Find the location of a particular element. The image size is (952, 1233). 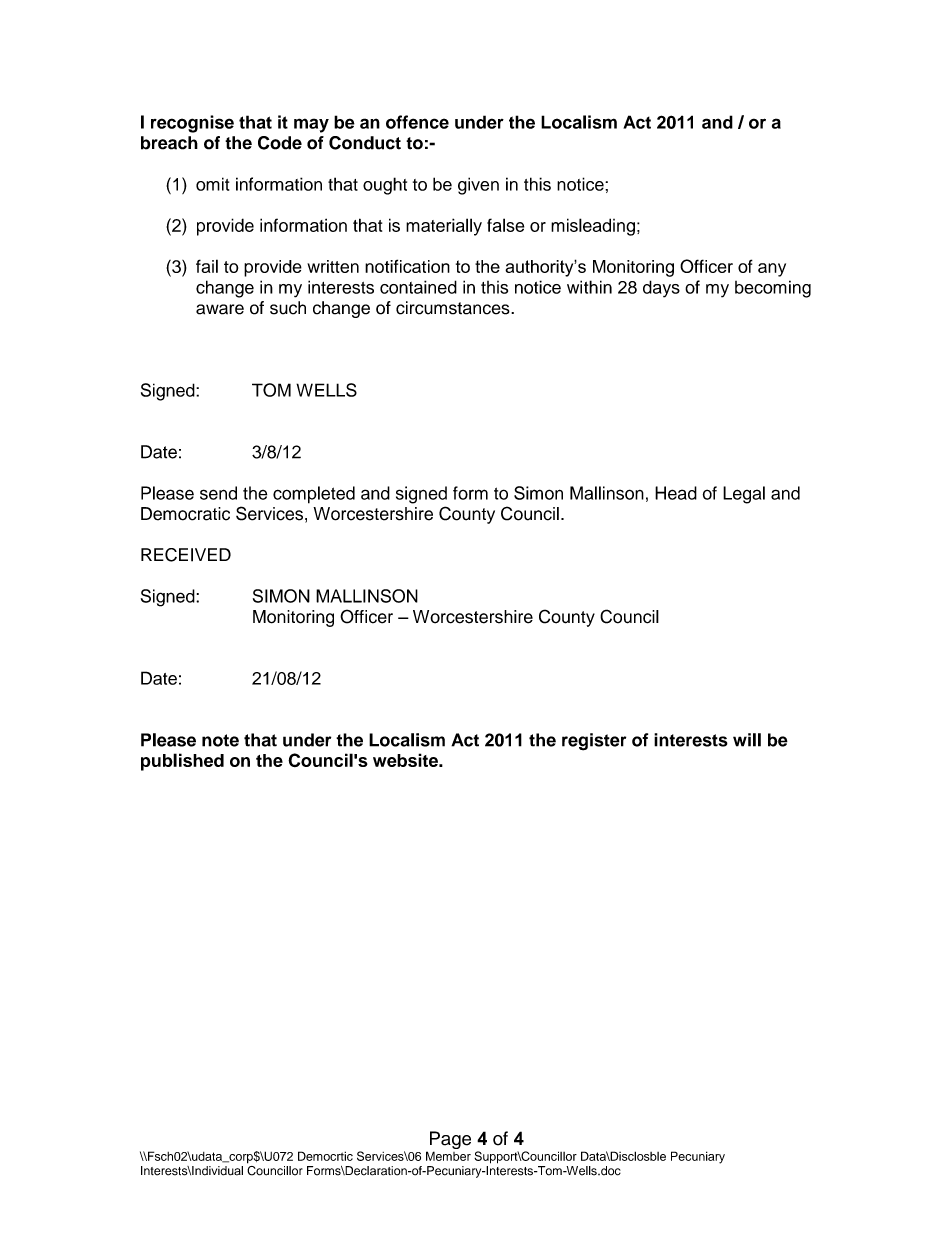

published is located at coordinates (182, 762).
